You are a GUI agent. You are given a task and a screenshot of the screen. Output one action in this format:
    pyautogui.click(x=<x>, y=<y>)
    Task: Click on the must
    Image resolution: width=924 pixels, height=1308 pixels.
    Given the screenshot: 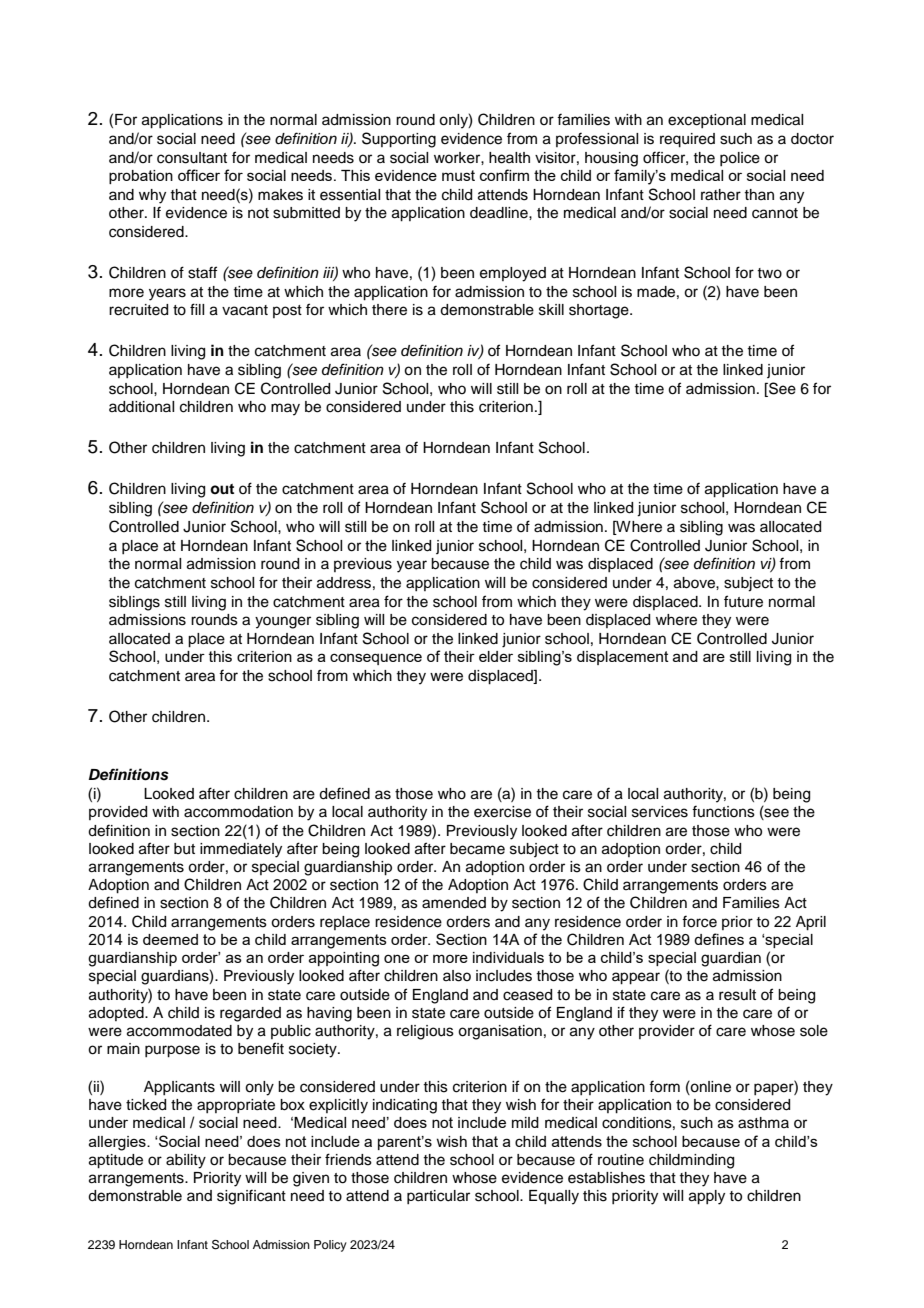 What is the action you would take?
    pyautogui.click(x=458, y=175)
